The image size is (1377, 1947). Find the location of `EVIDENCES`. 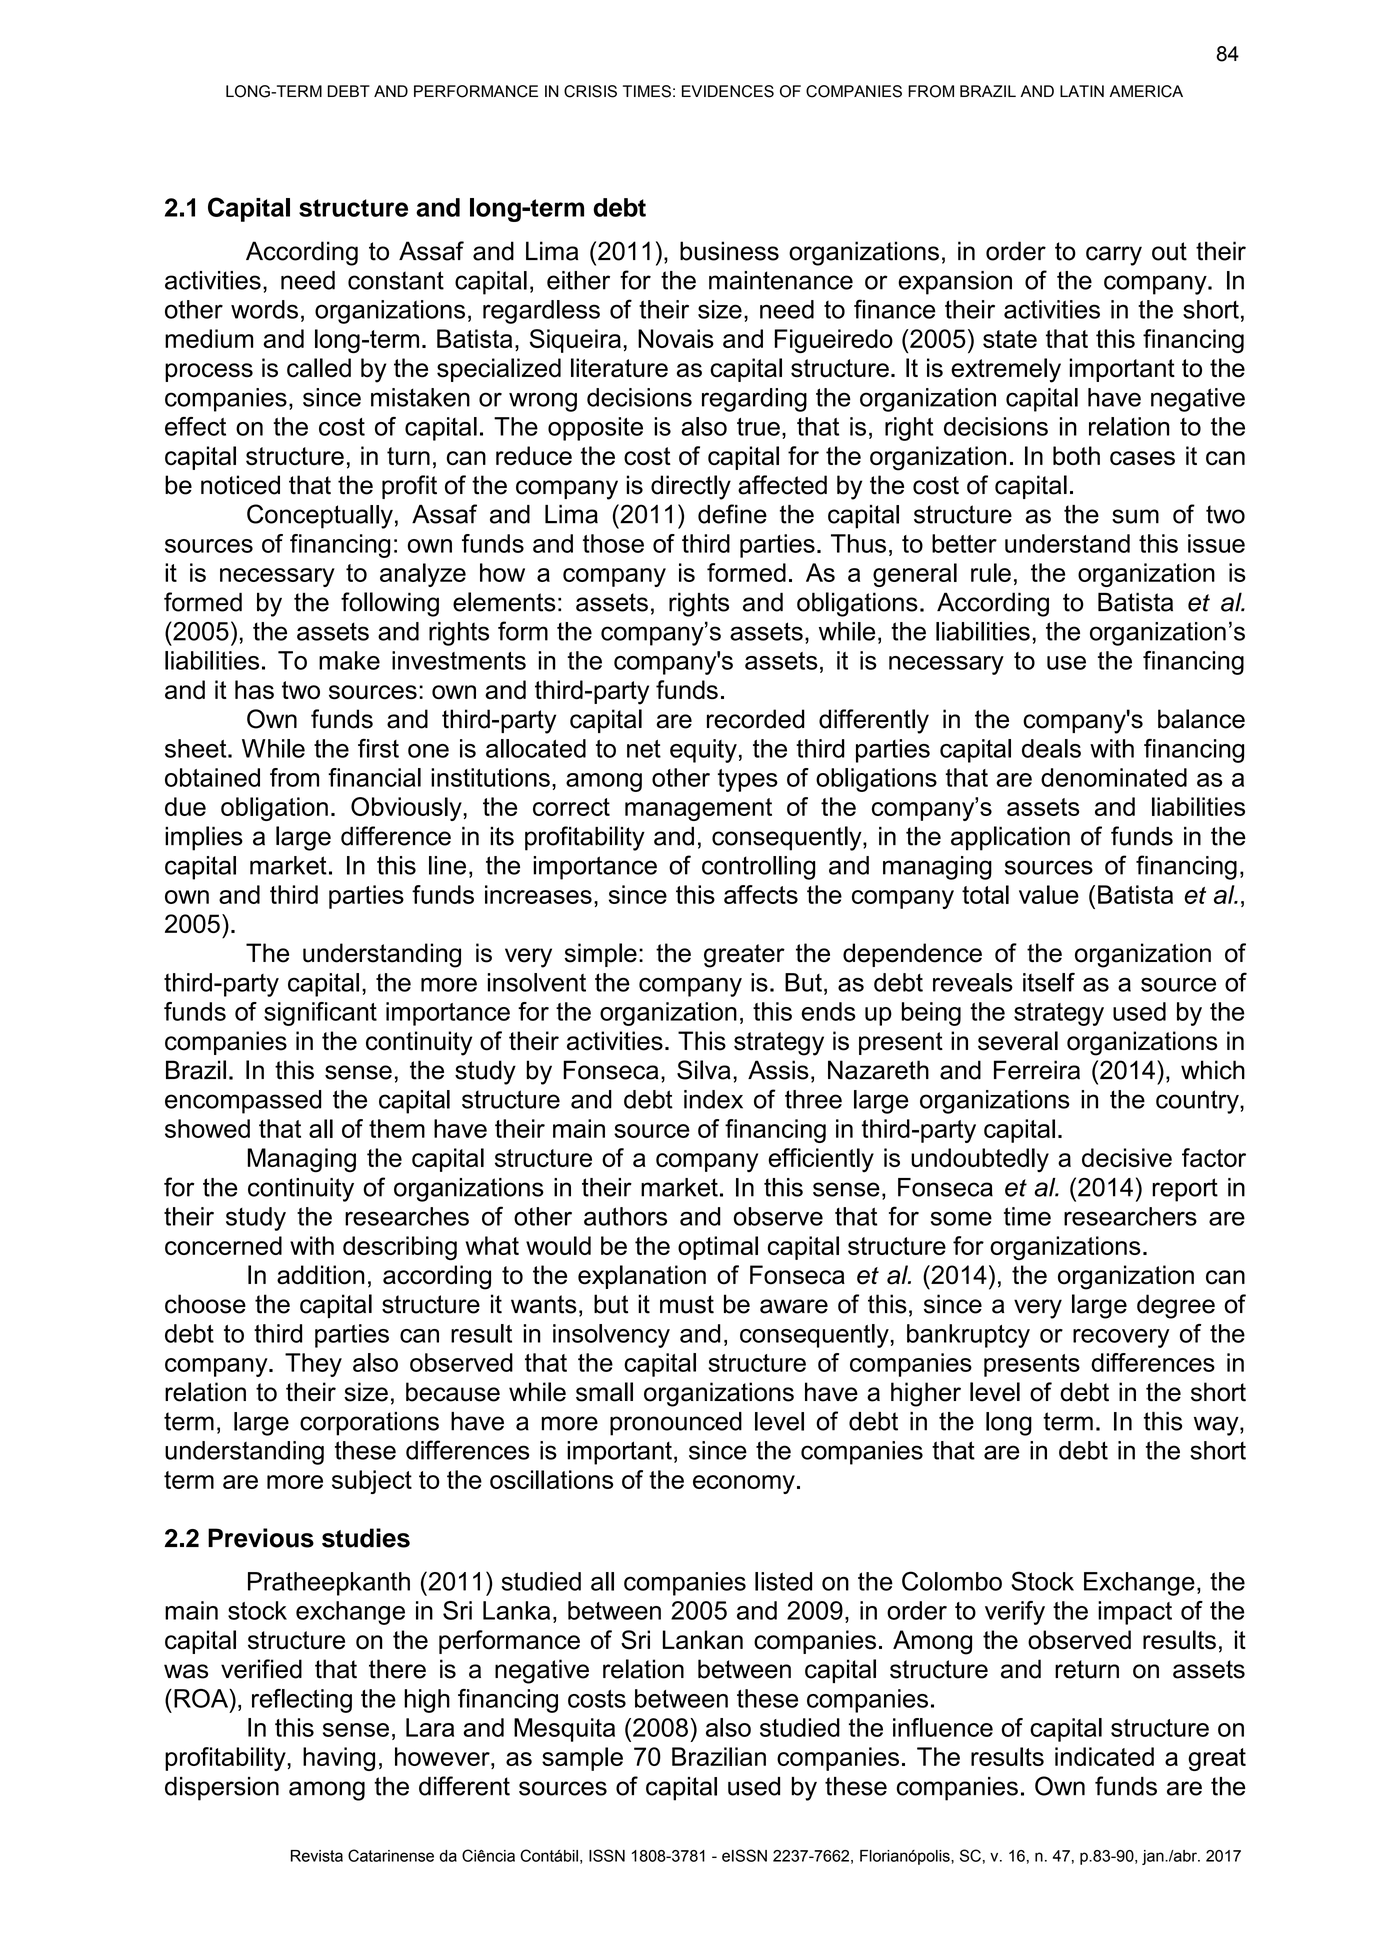

EVIDENCES is located at coordinates (728, 91).
